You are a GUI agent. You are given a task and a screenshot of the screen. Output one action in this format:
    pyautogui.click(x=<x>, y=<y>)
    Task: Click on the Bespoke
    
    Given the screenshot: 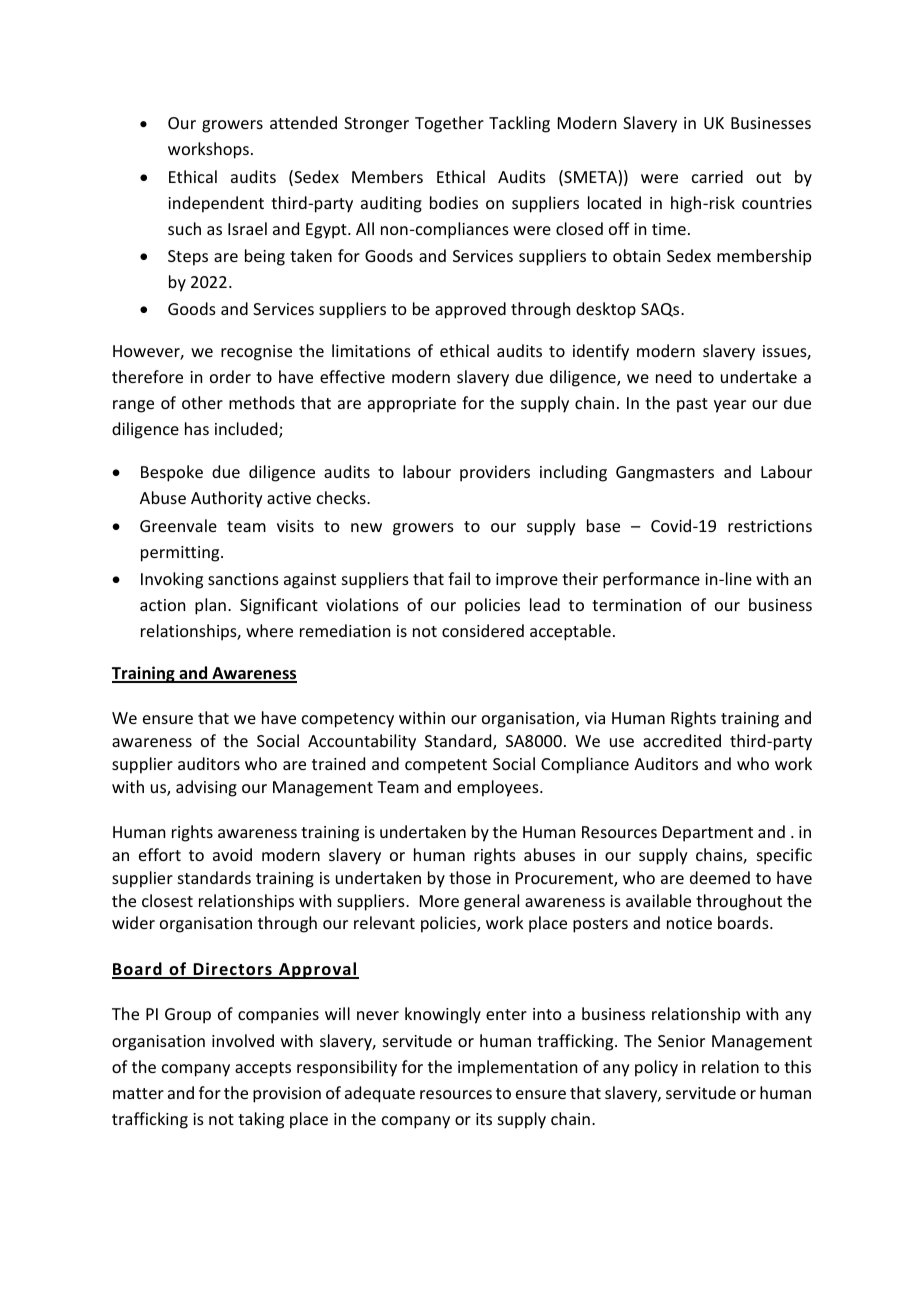 What is the action you would take?
    pyautogui.click(x=172, y=473)
